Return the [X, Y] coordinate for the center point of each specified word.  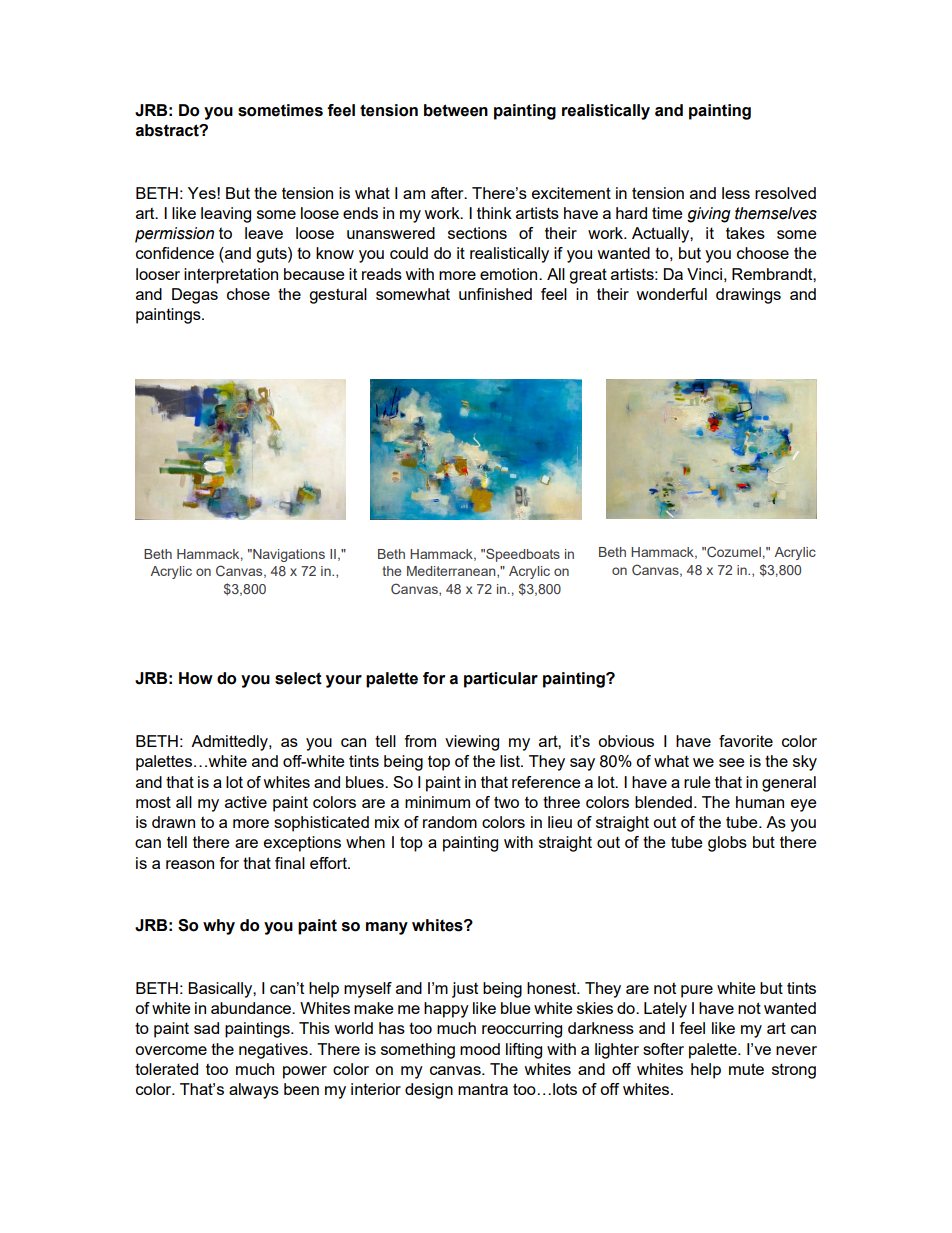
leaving [226, 215]
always [254, 1091]
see [732, 762]
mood [480, 1049]
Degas [195, 296]
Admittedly [230, 743]
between [456, 110]
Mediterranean [452, 572]
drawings [748, 296]
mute [746, 1069]
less [736, 193]
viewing [472, 743]
